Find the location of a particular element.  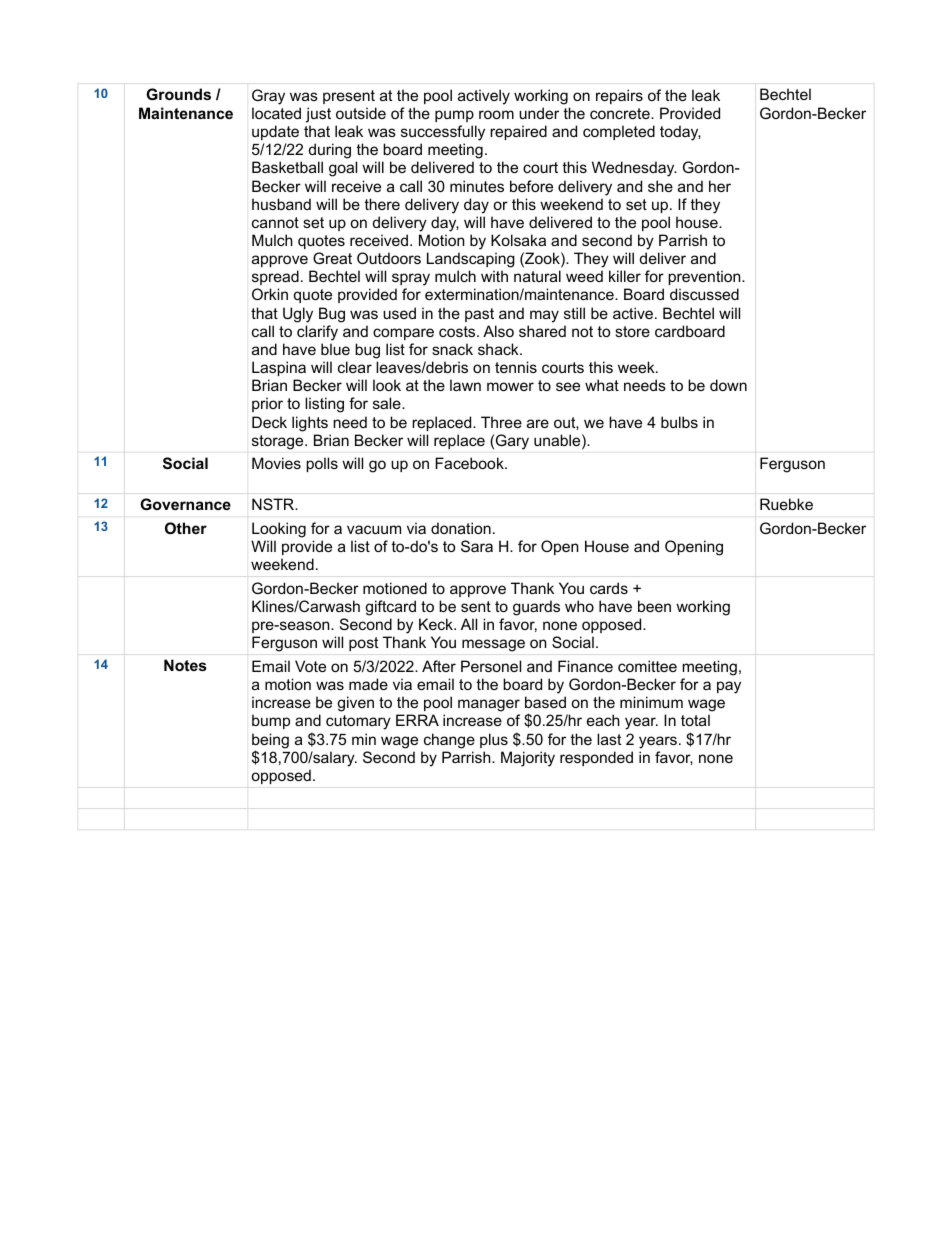

pump is located at coordinates (454, 116).
